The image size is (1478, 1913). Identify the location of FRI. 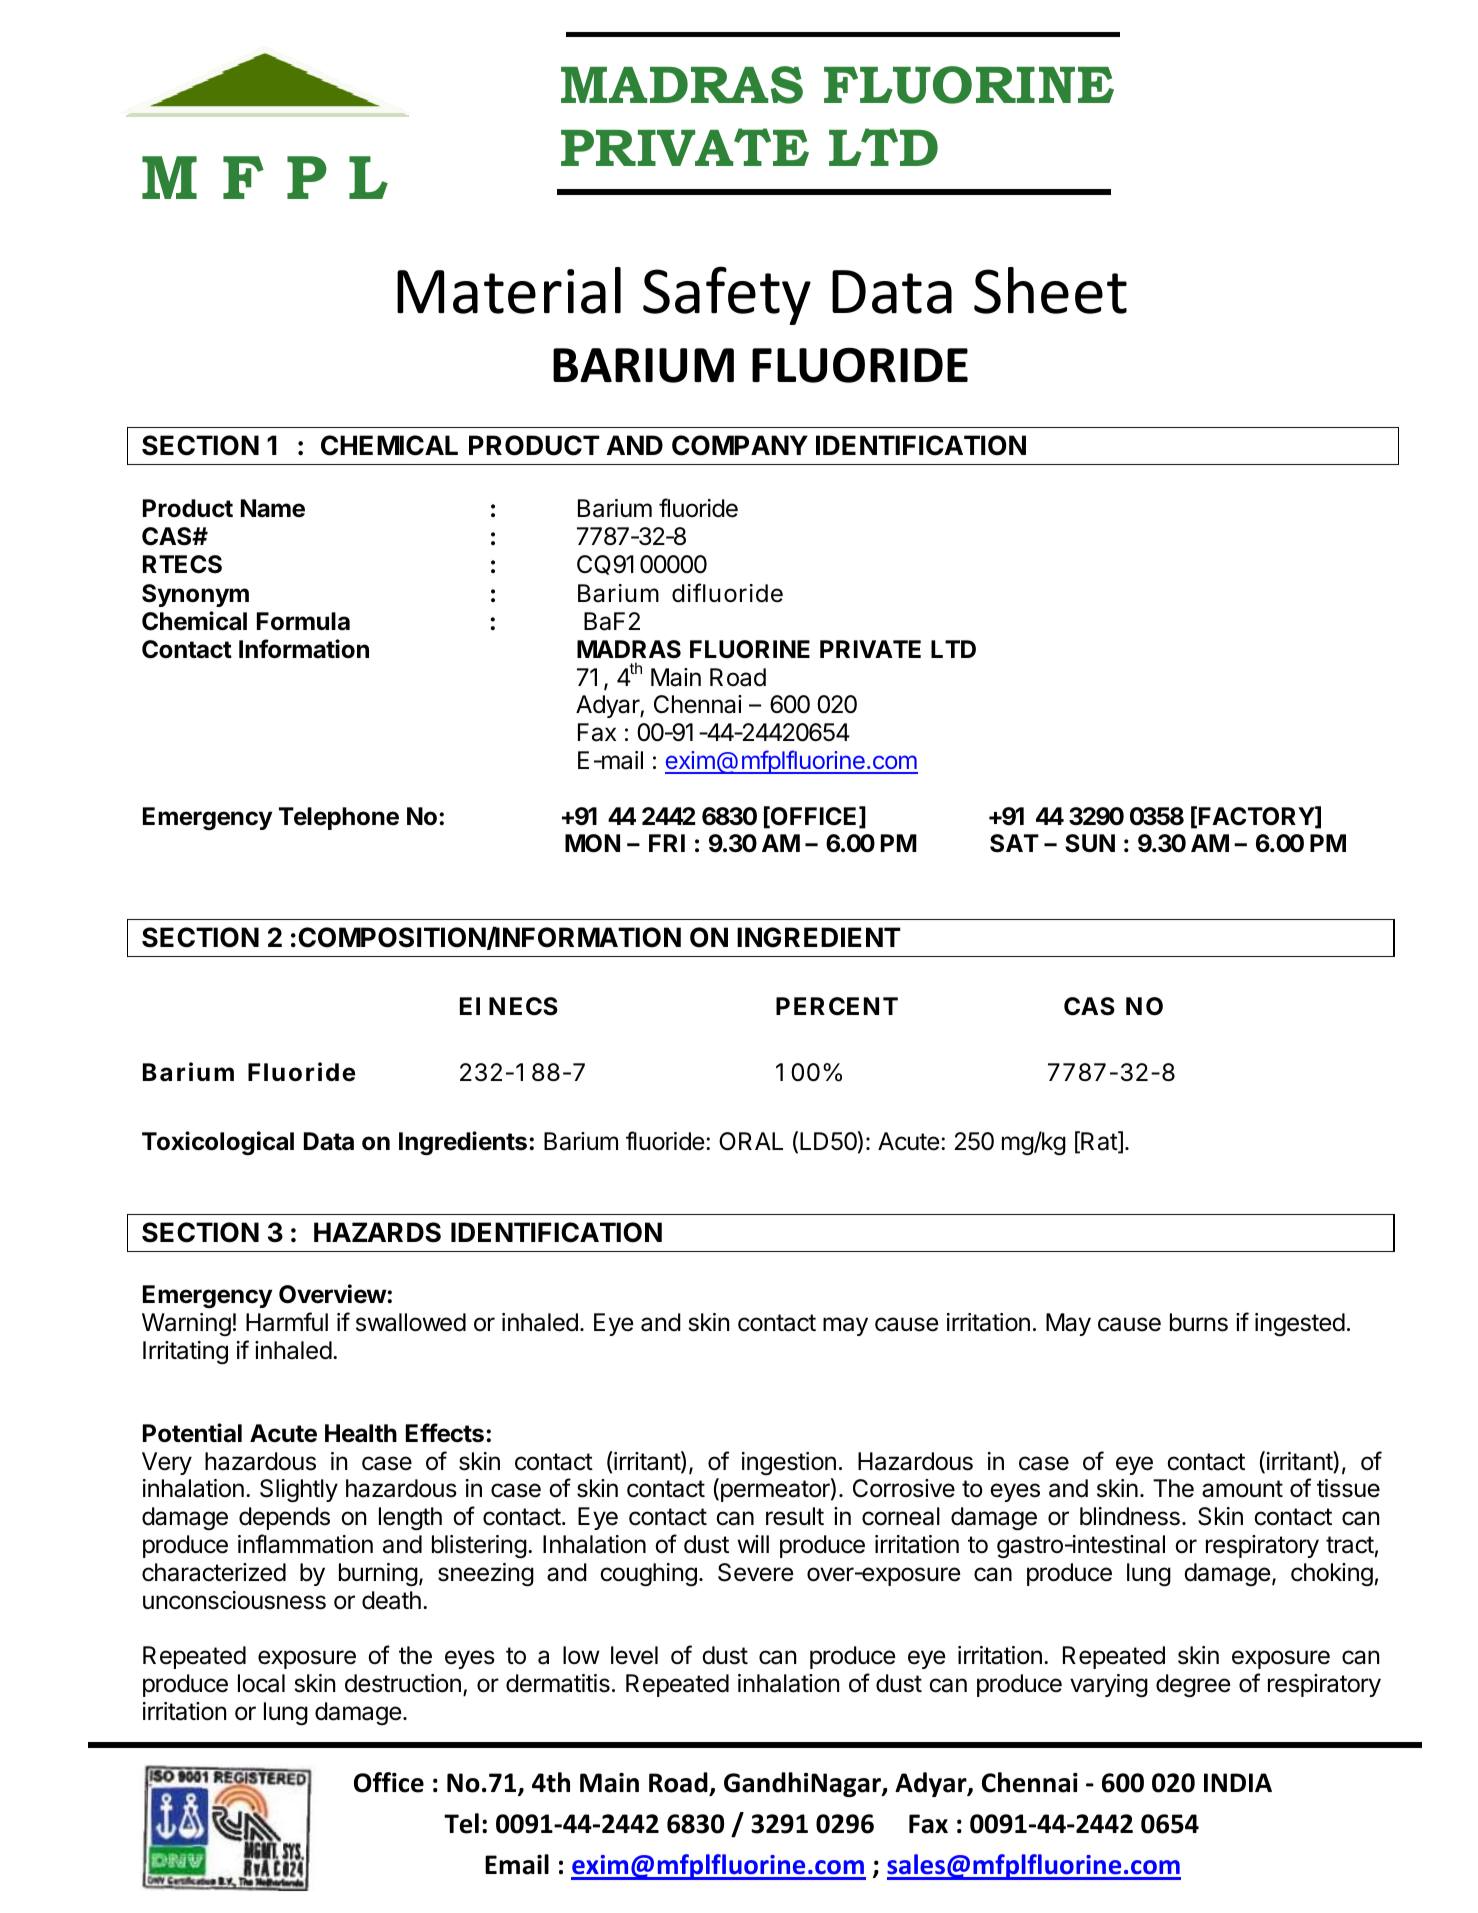
(667, 843).
